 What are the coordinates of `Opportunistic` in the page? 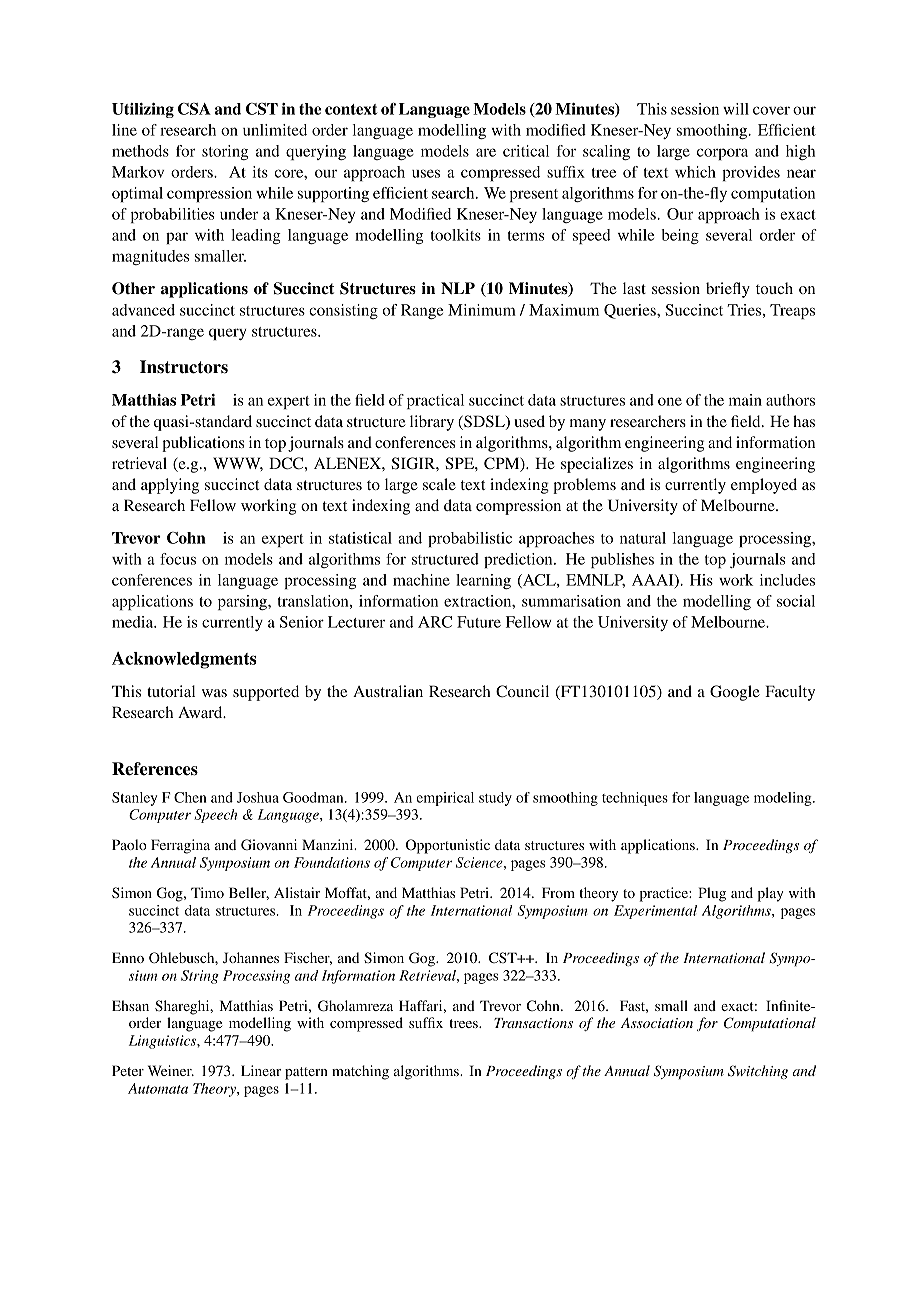 It's located at (448, 846).
